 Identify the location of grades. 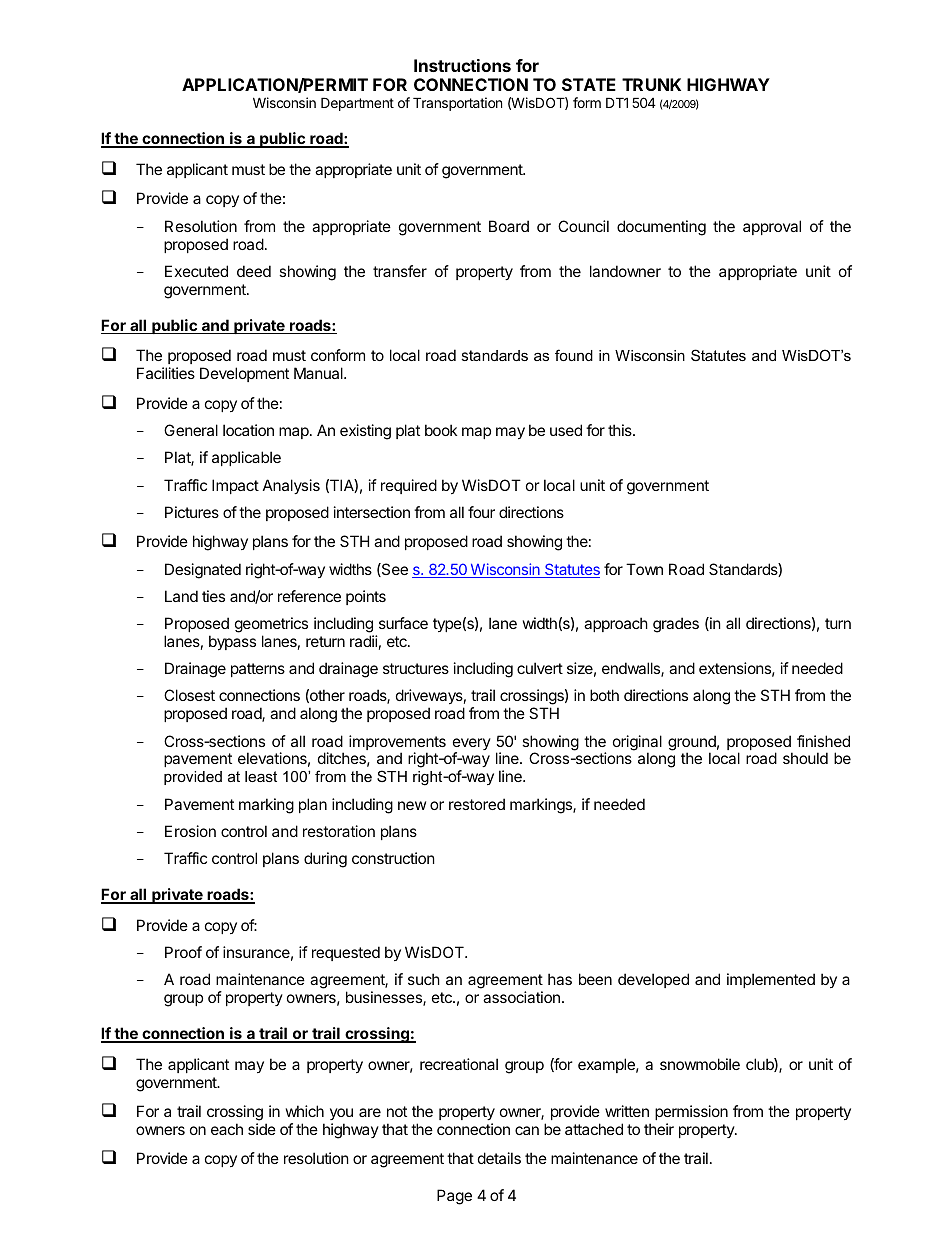
(676, 625).
